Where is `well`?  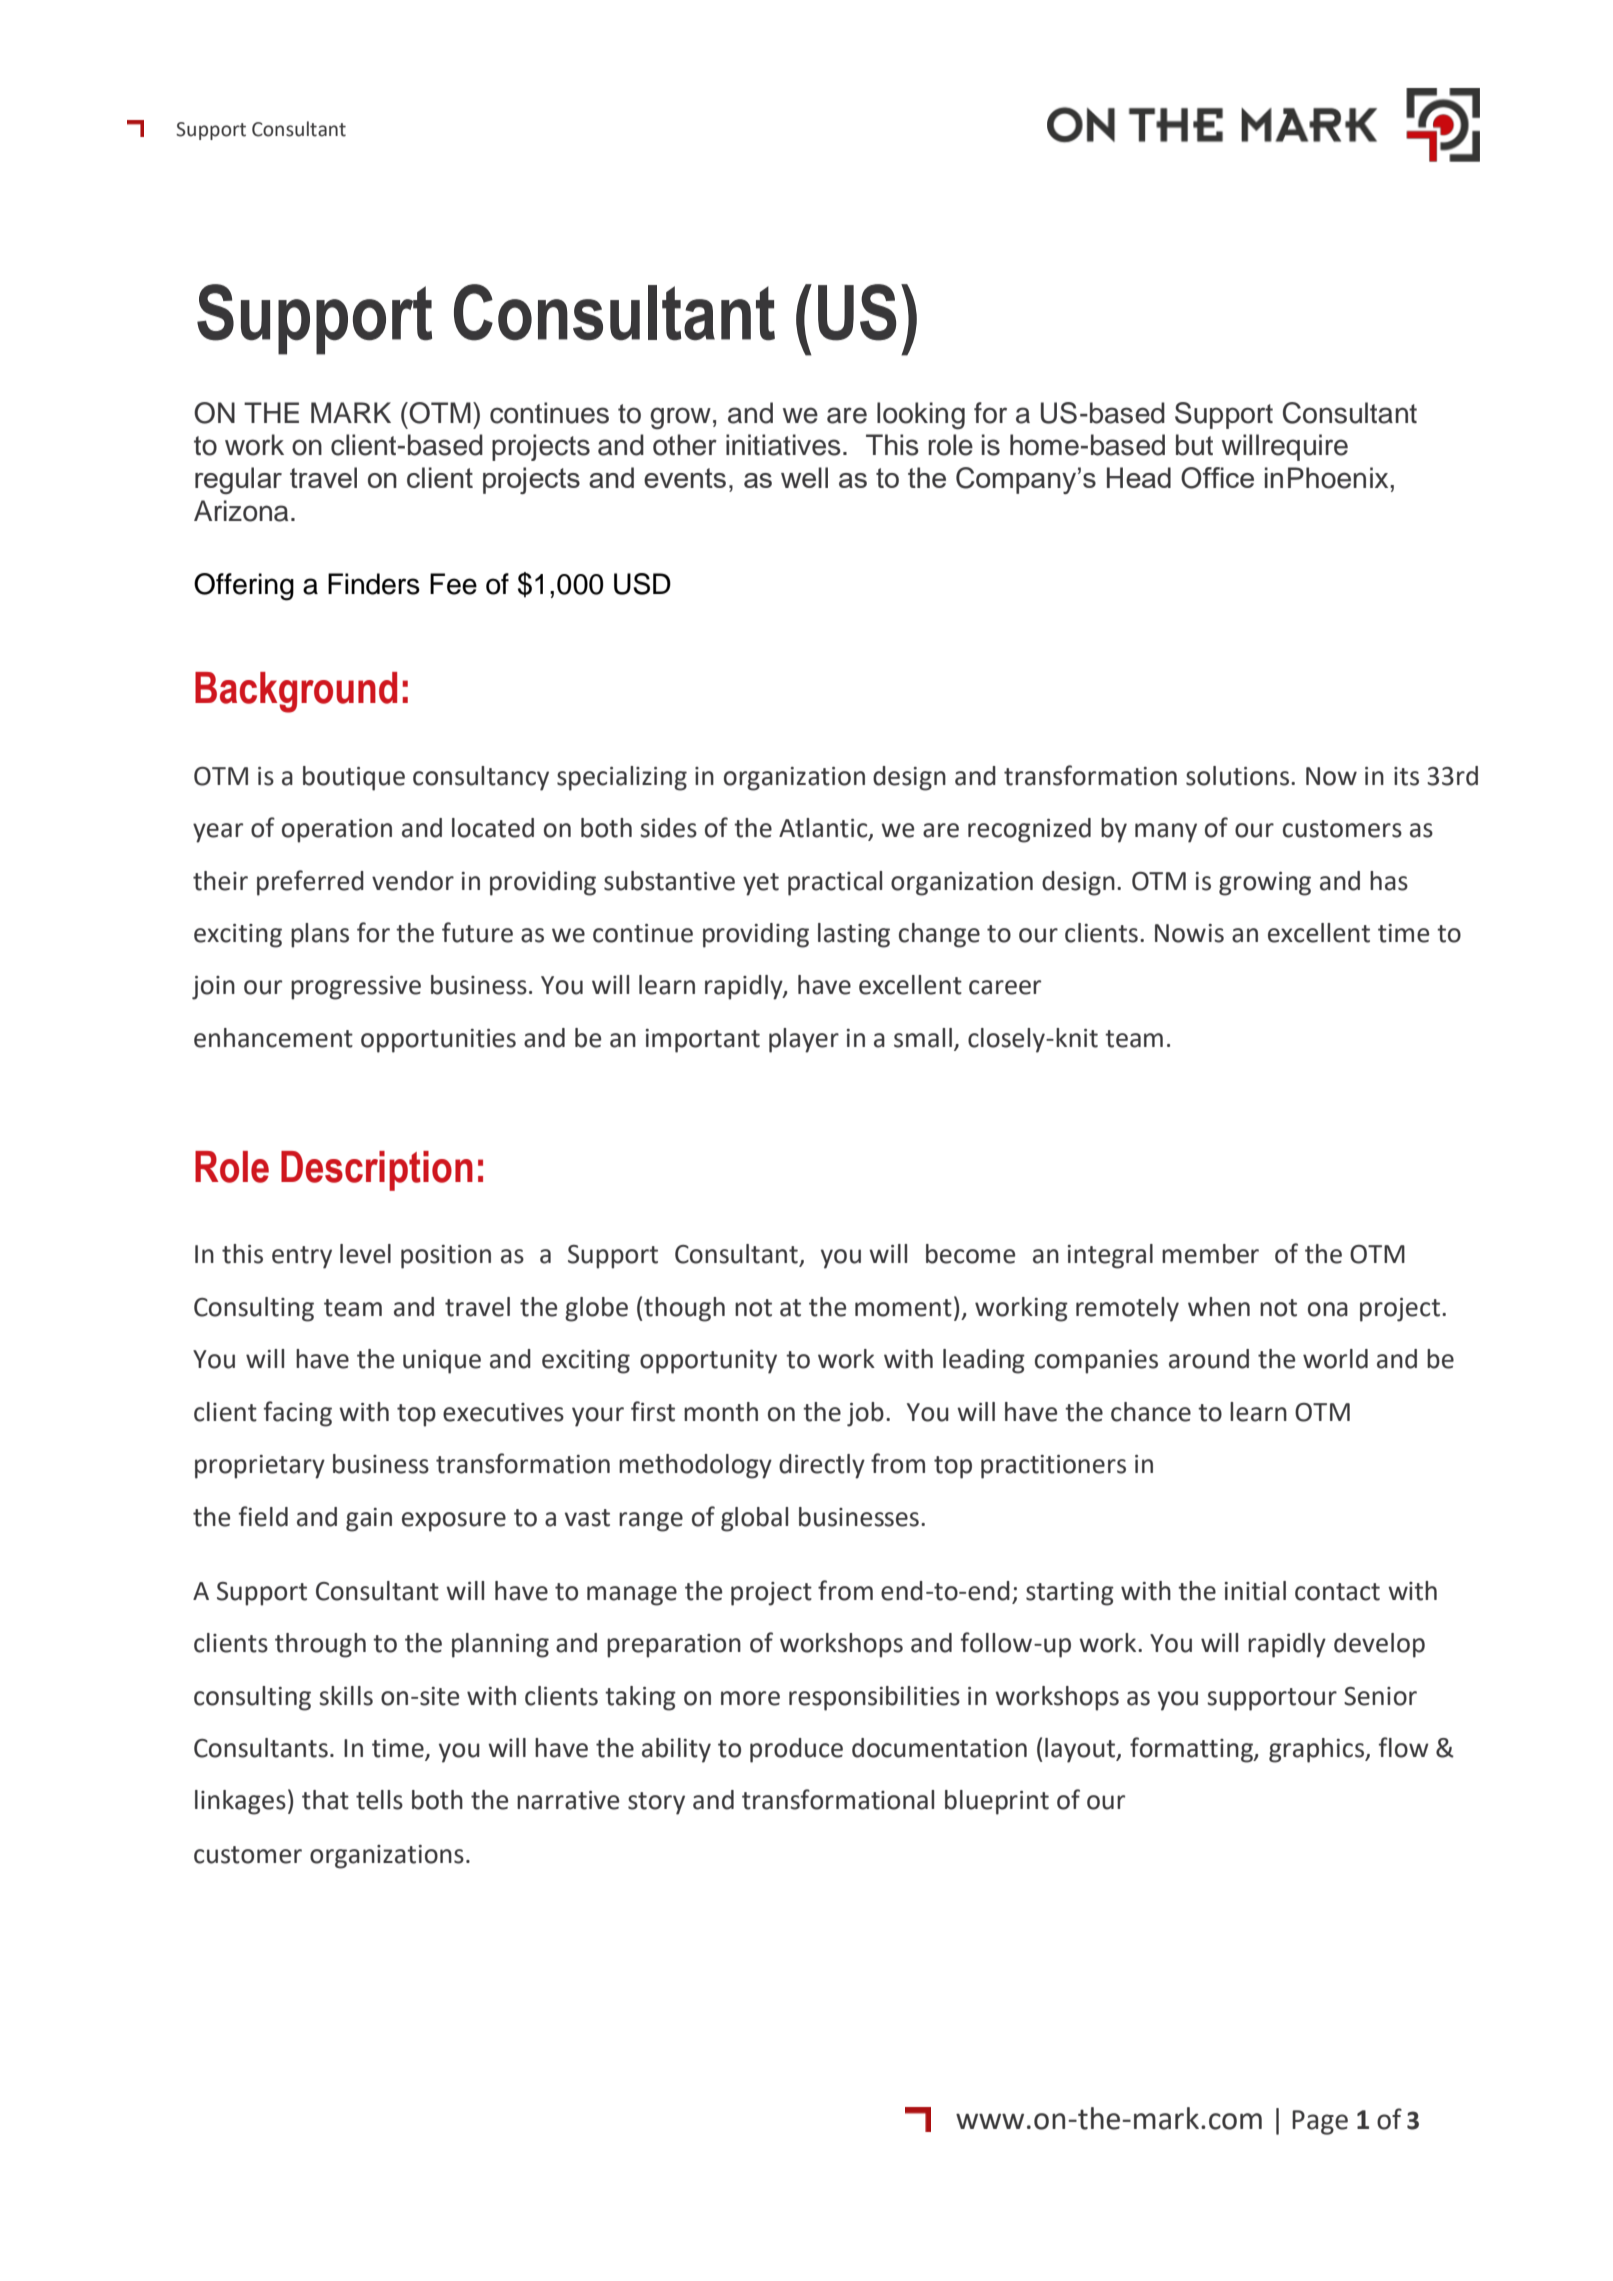
well is located at coordinates (804, 477).
